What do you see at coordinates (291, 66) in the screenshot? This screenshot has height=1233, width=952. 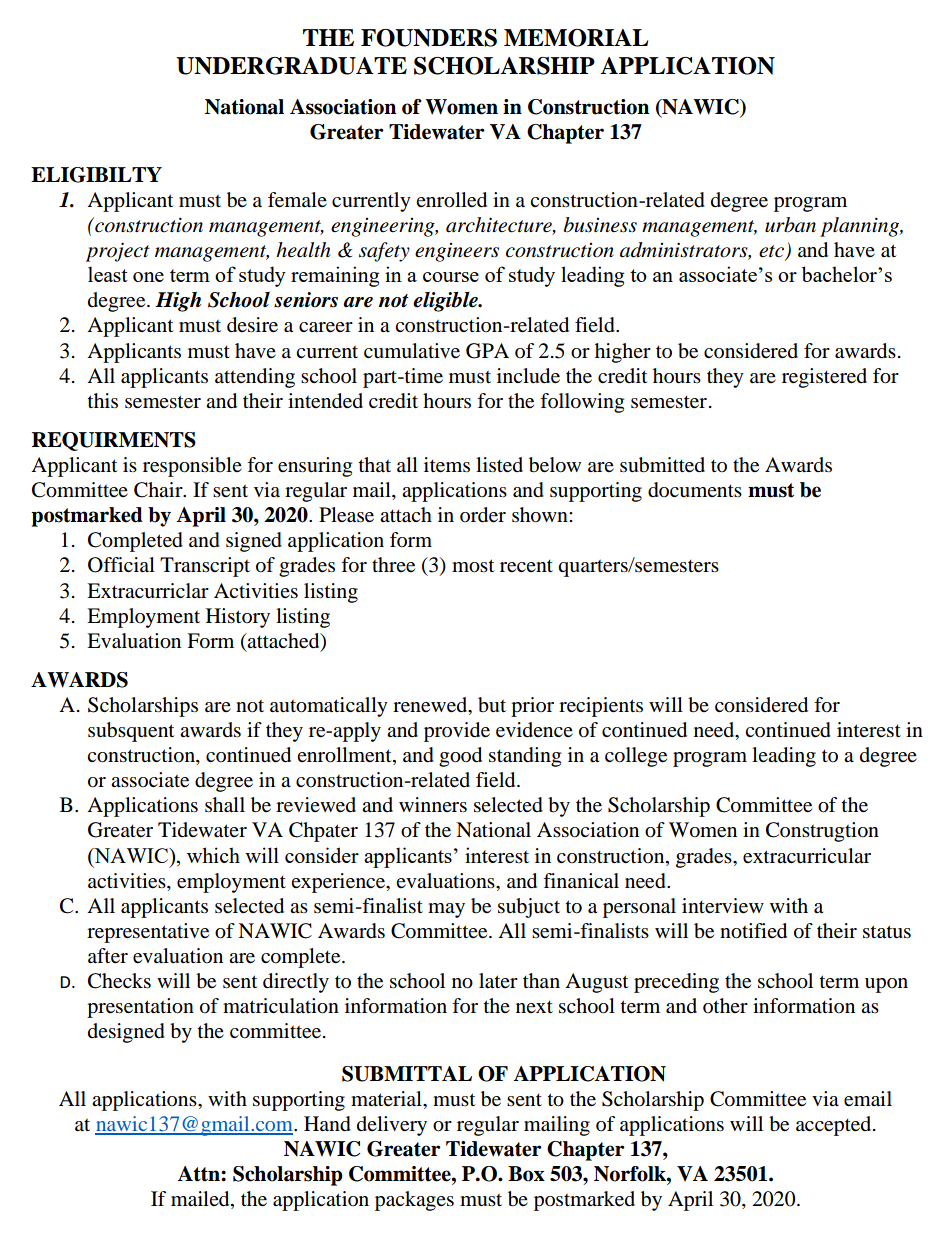 I see `UNDERGRADUATE` at bounding box center [291, 66].
